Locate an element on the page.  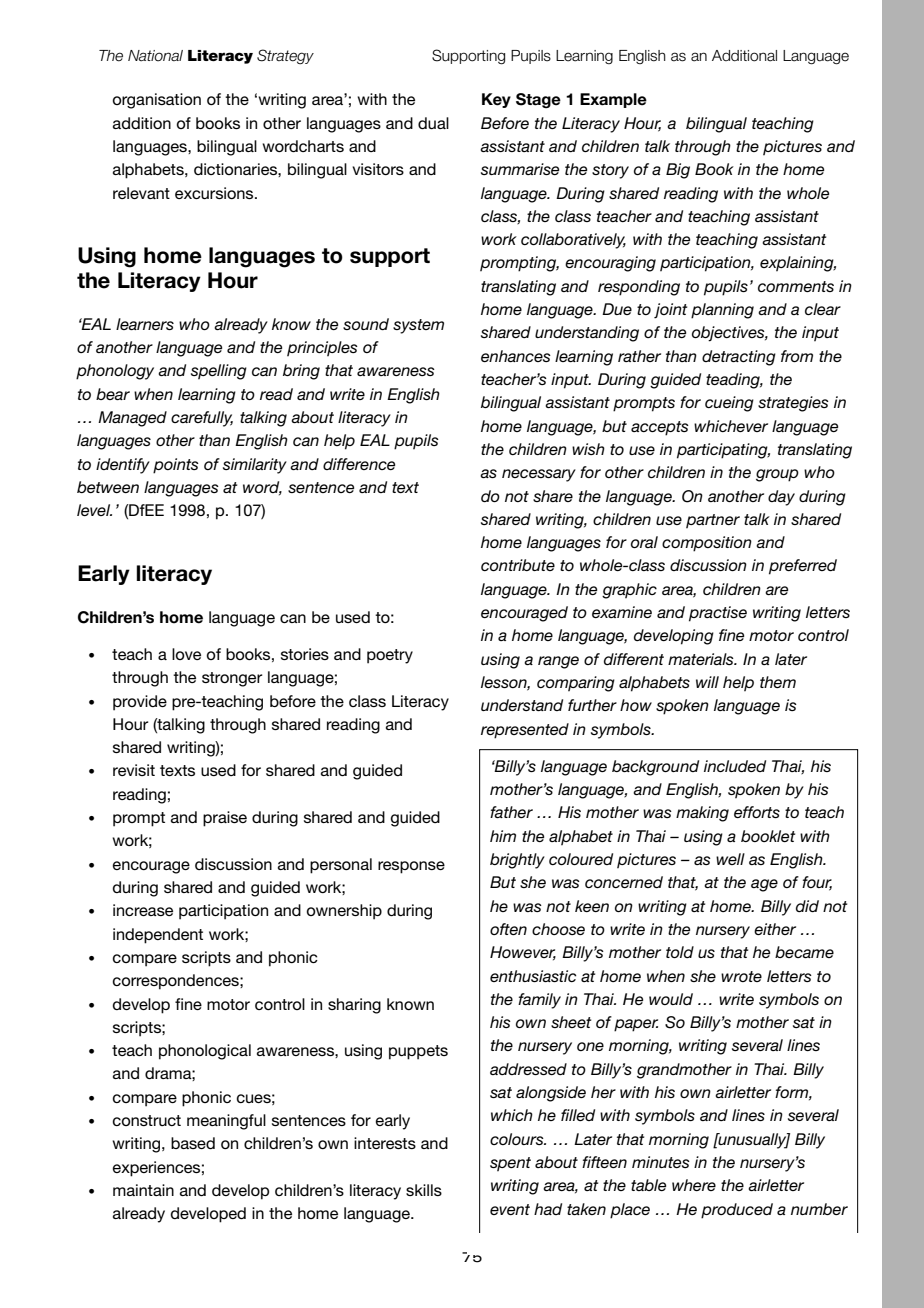
him is located at coordinates (503, 836).
